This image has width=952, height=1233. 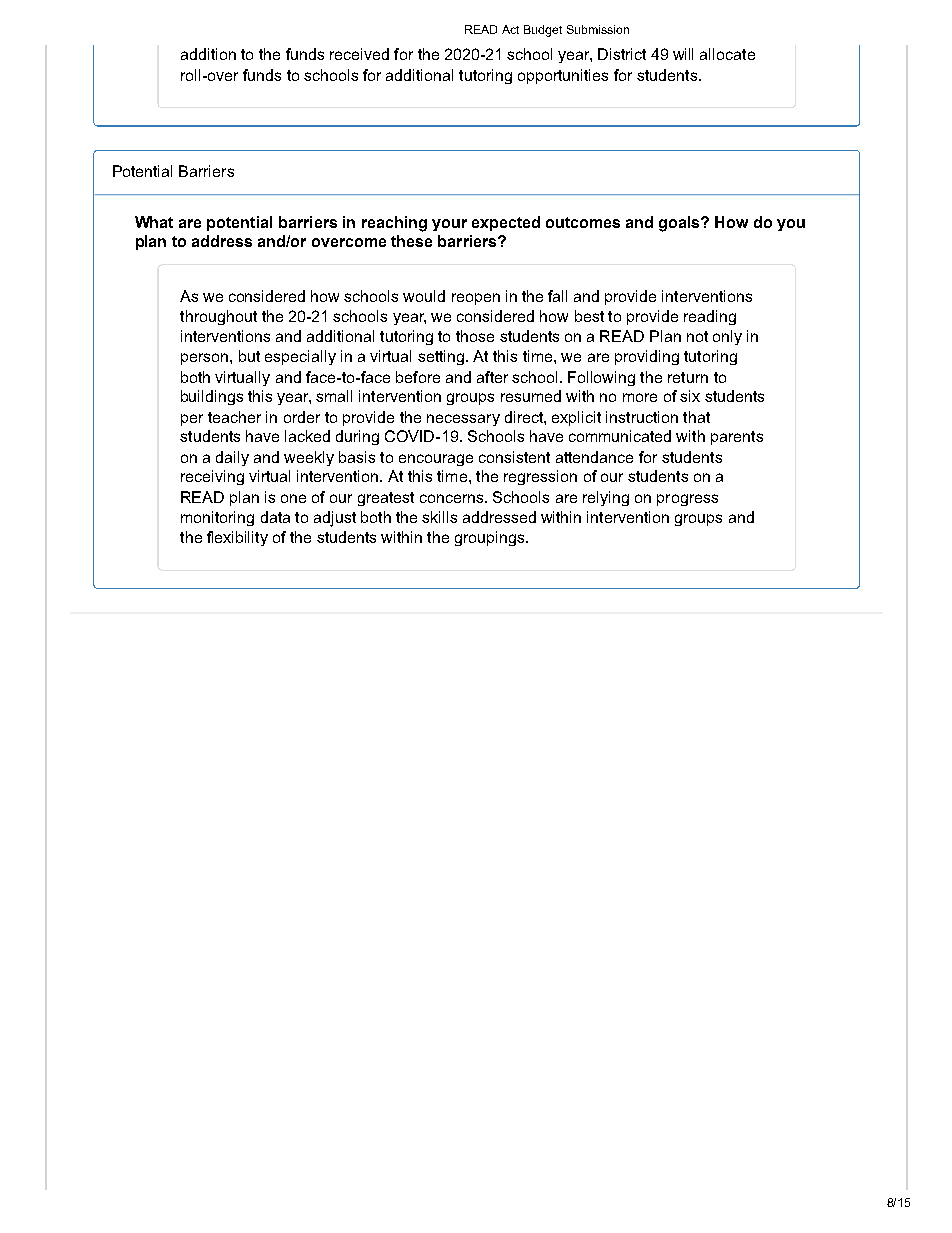 I want to click on providing, so click(x=647, y=357).
